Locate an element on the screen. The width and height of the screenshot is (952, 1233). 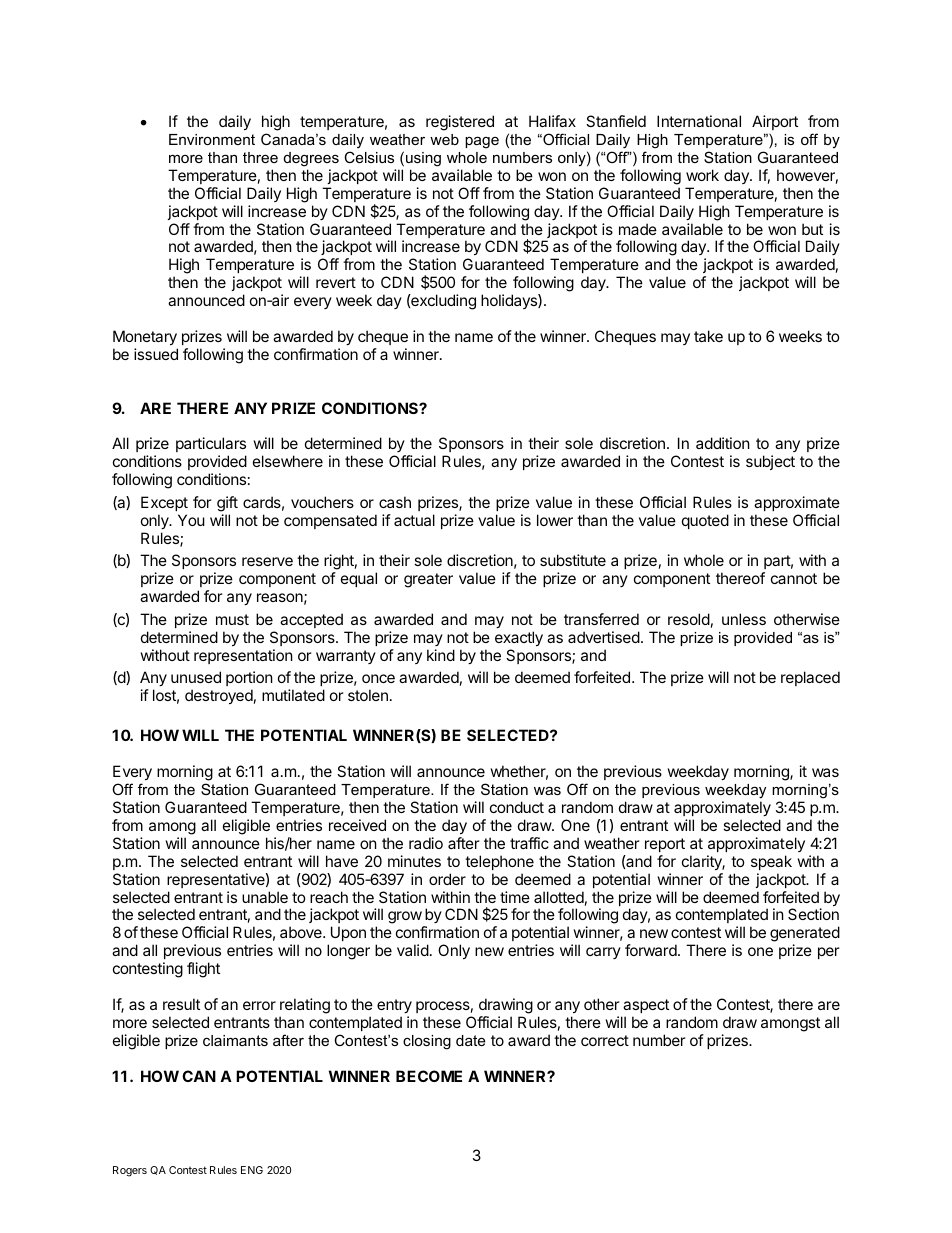
page is located at coordinates (482, 142).
